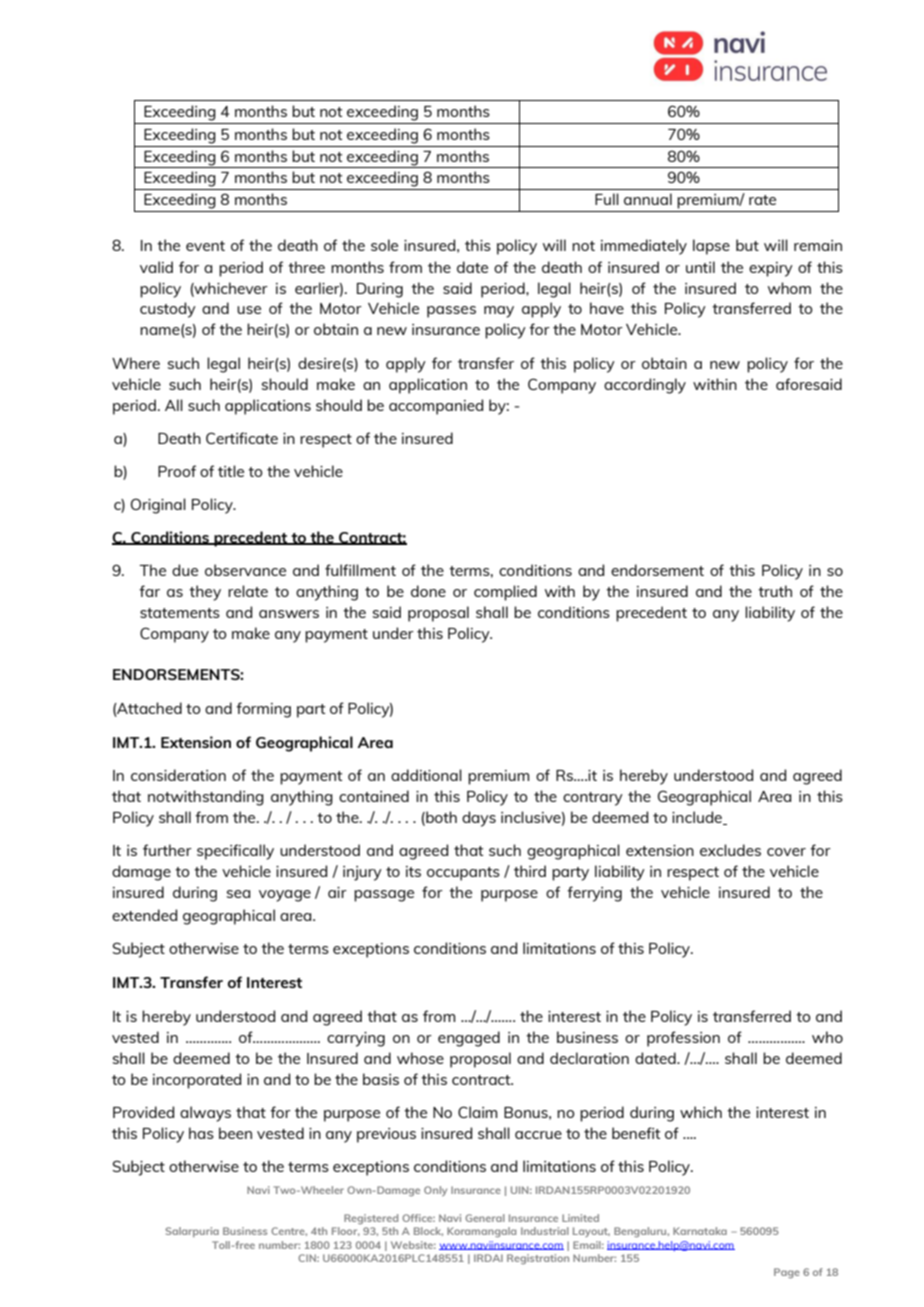  Describe the element at coordinates (711, 247) in the screenshot. I see `lapse` at that location.
